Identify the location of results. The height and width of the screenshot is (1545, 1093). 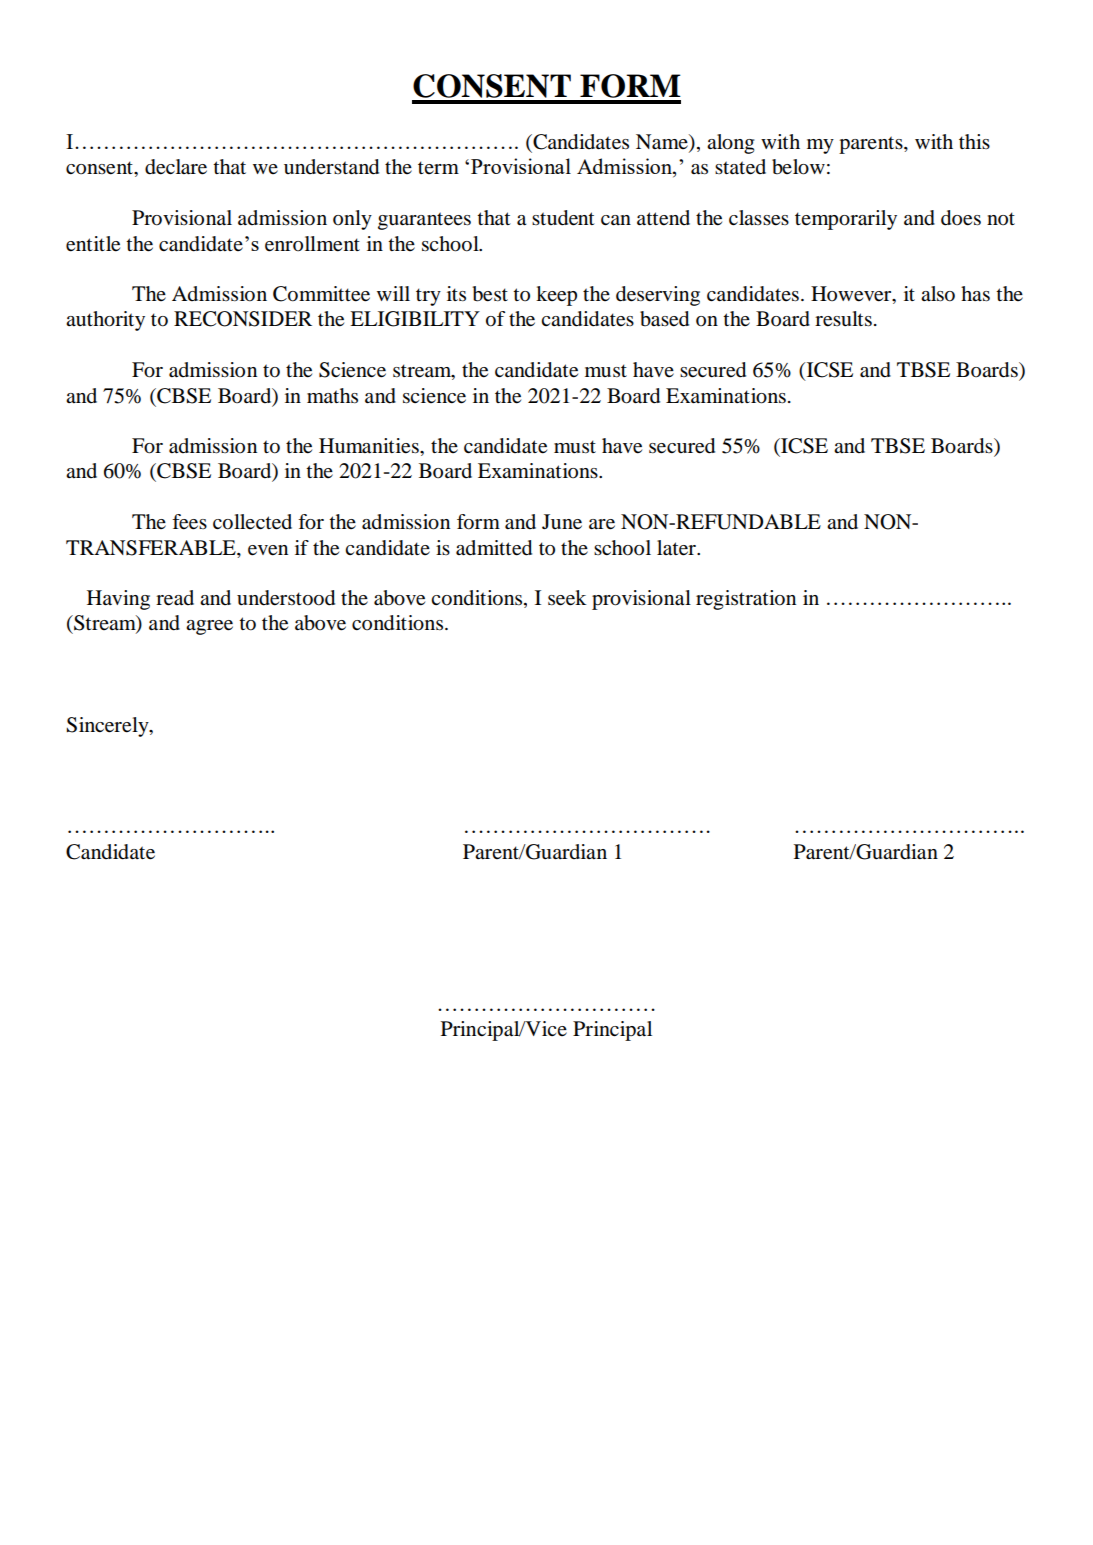
(843, 319).
